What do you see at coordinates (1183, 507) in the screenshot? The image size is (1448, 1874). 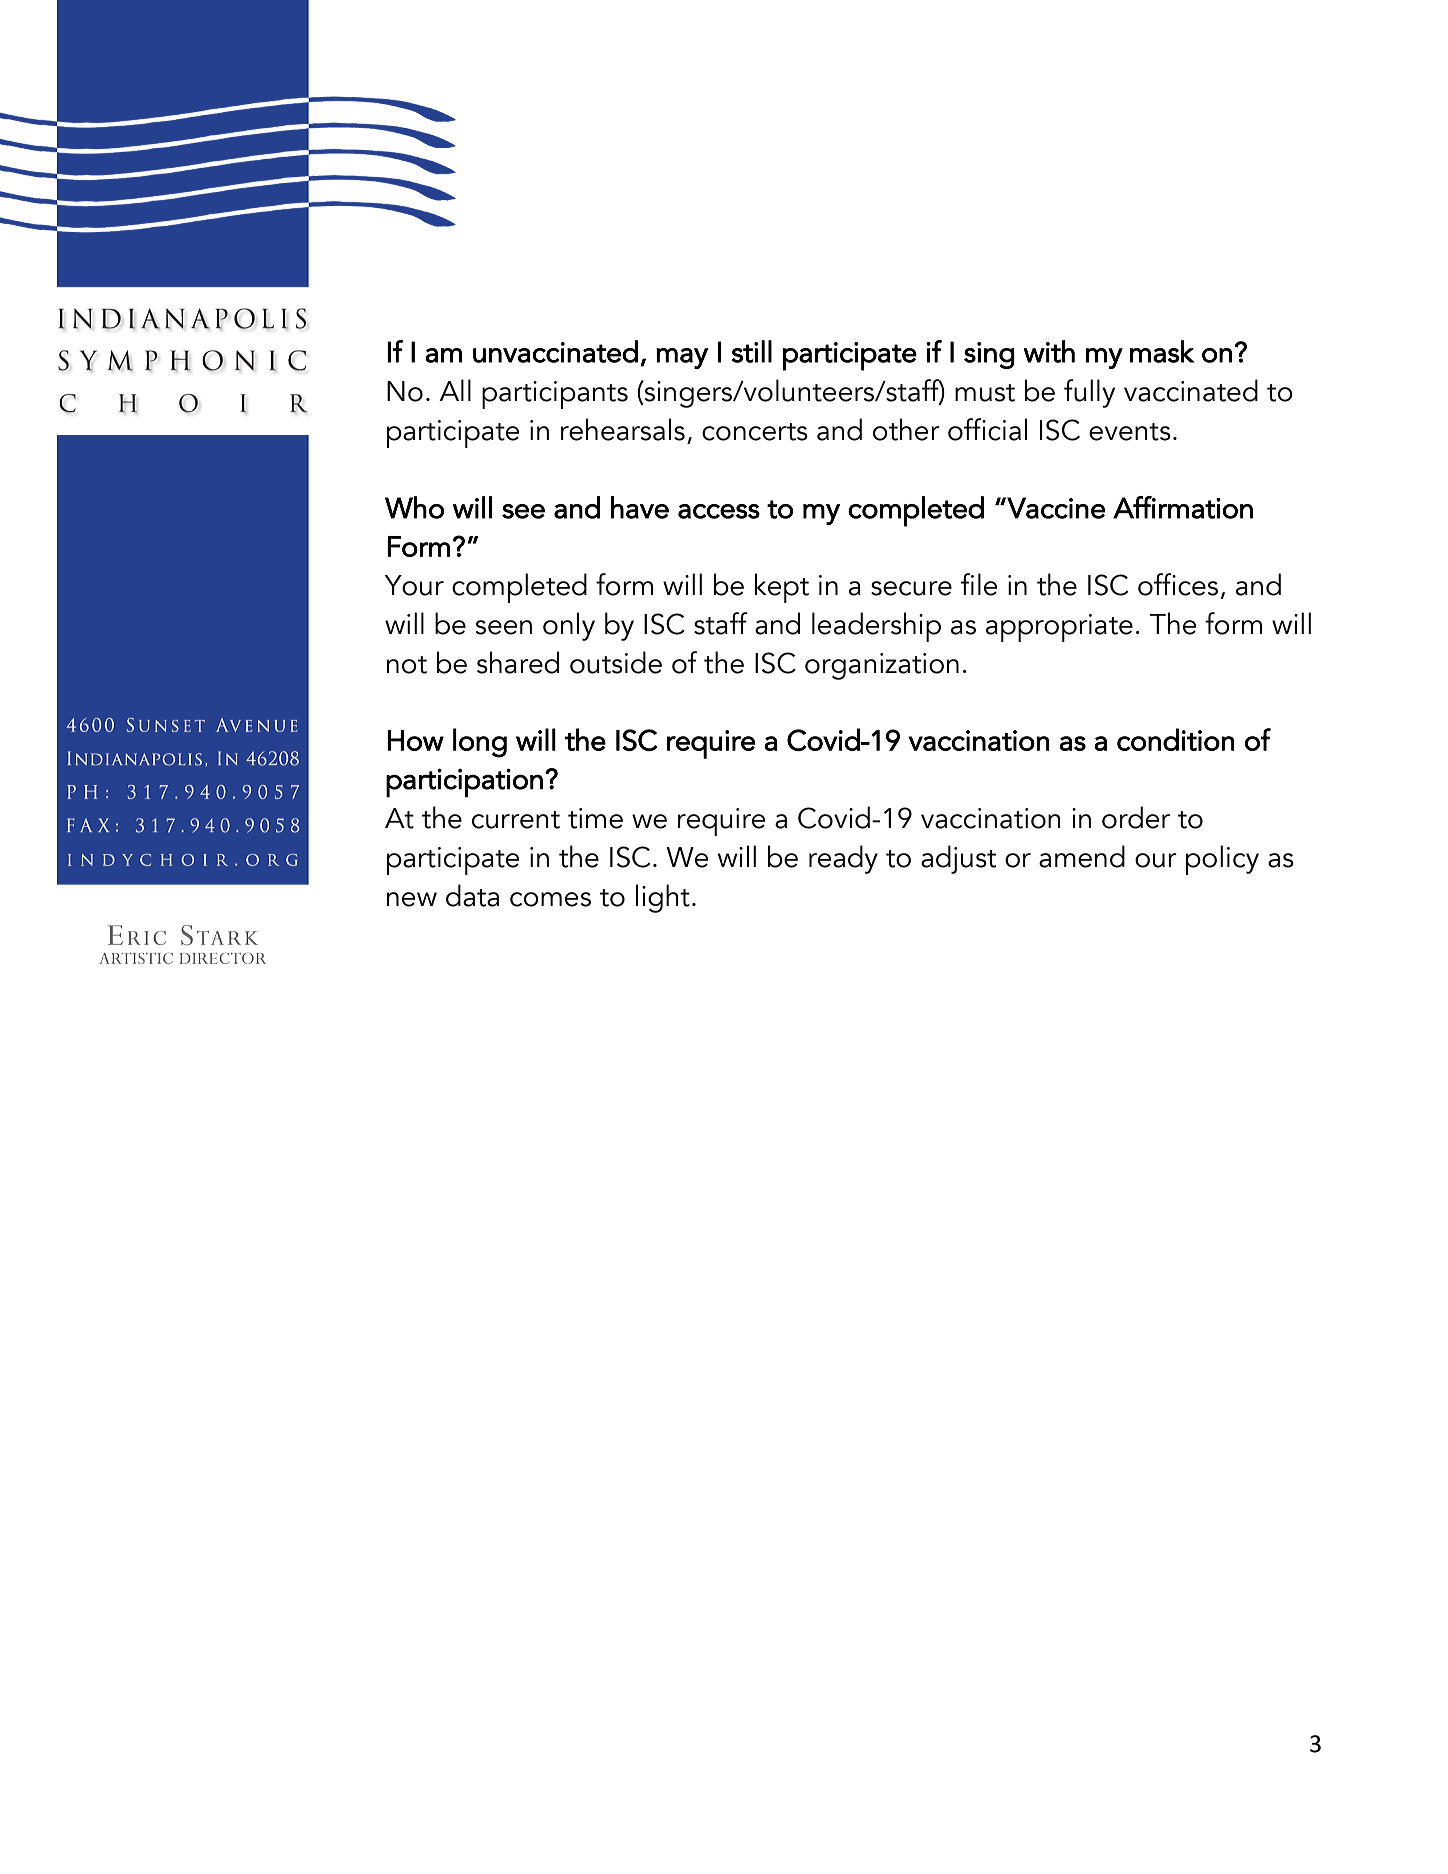 I see `Affirmation` at bounding box center [1183, 507].
